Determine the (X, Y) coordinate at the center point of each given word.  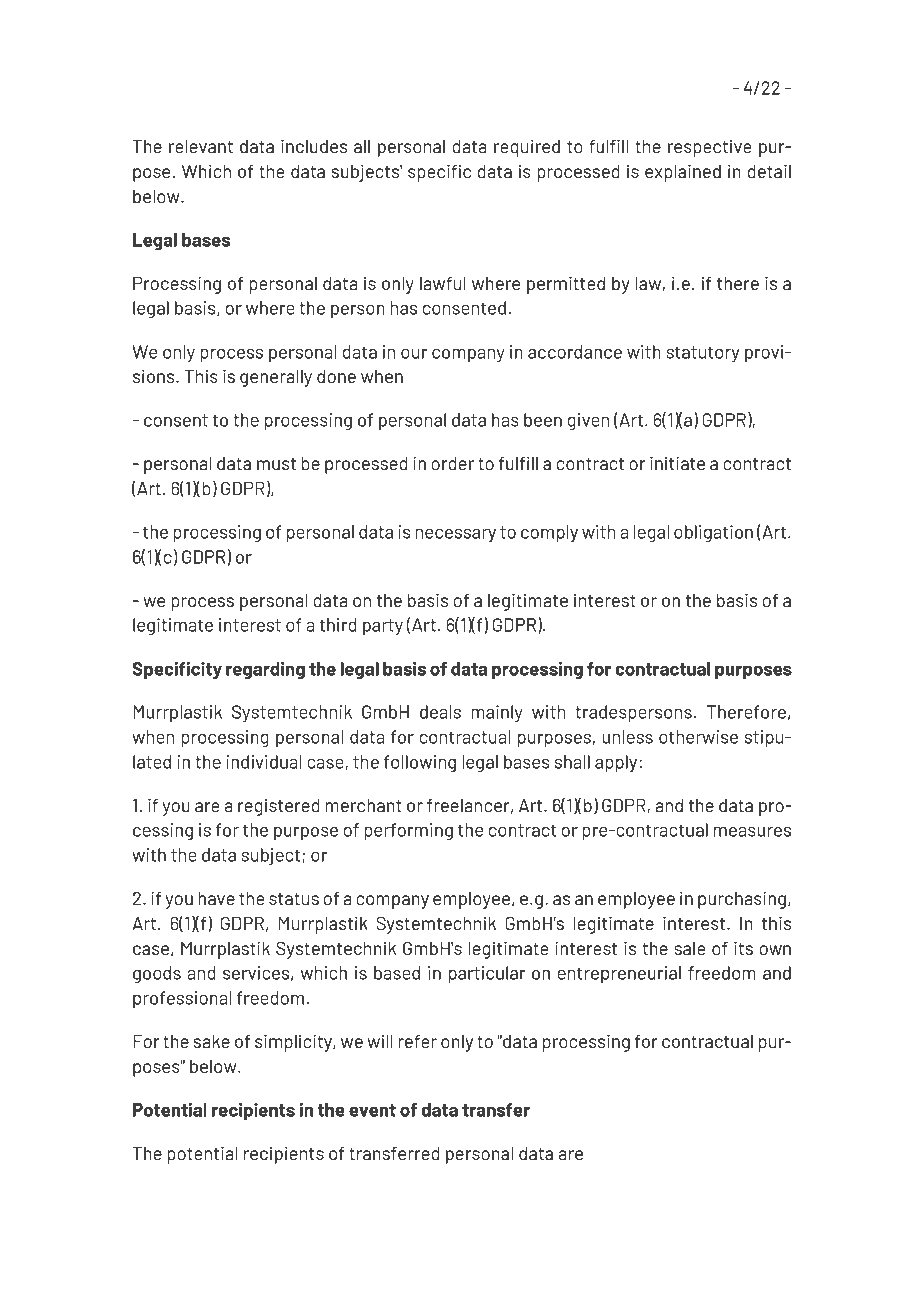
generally (276, 378)
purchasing (742, 900)
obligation (713, 534)
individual (264, 762)
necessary (455, 536)
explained (683, 173)
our (414, 354)
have (216, 898)
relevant (201, 146)
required (527, 148)
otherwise (698, 737)
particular (487, 975)
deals (440, 712)
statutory (702, 354)
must (276, 464)
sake (212, 1041)
